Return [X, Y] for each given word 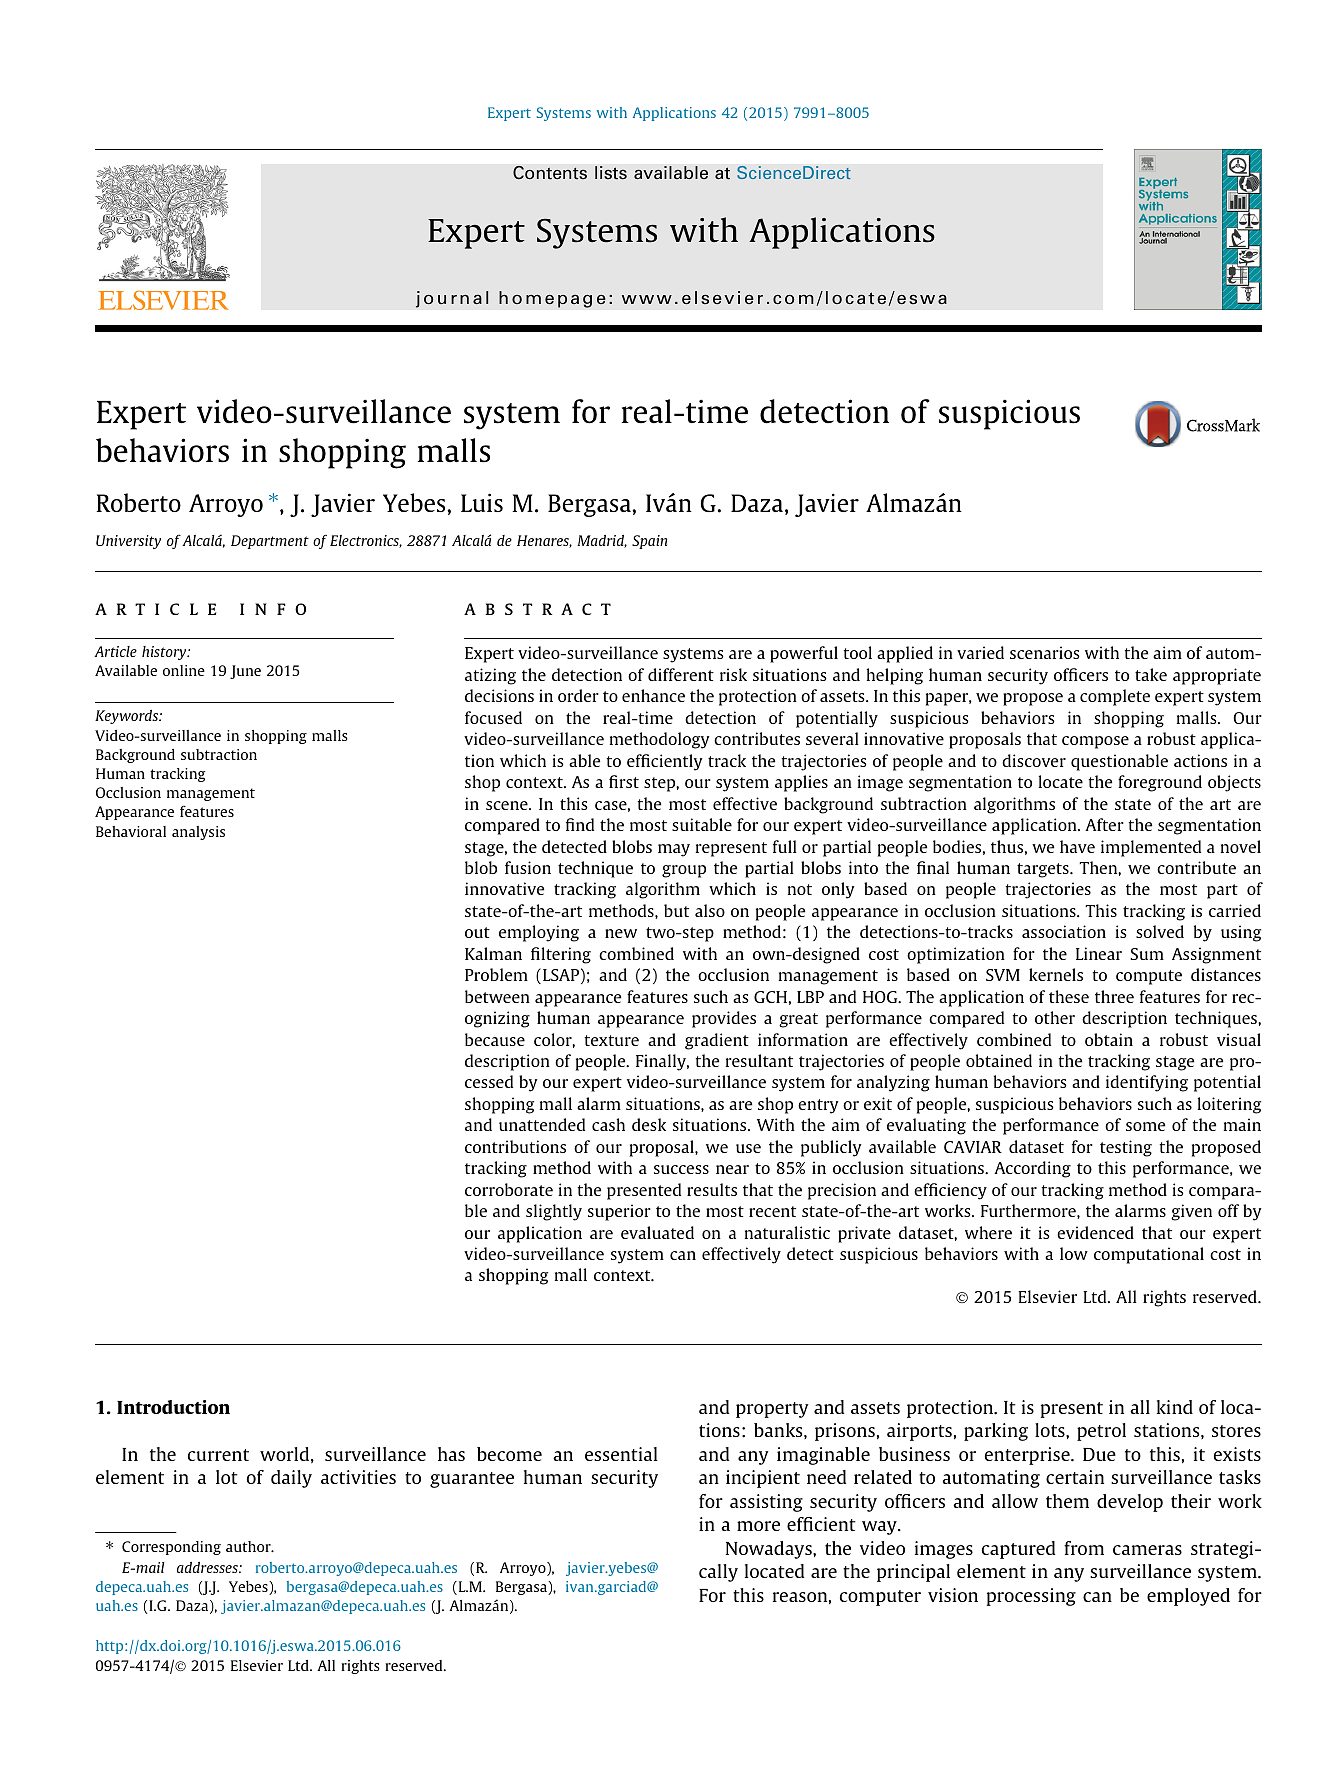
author [249, 1546]
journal [452, 299]
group [684, 871]
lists [611, 173]
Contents [550, 173]
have [1077, 846]
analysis [198, 833]
